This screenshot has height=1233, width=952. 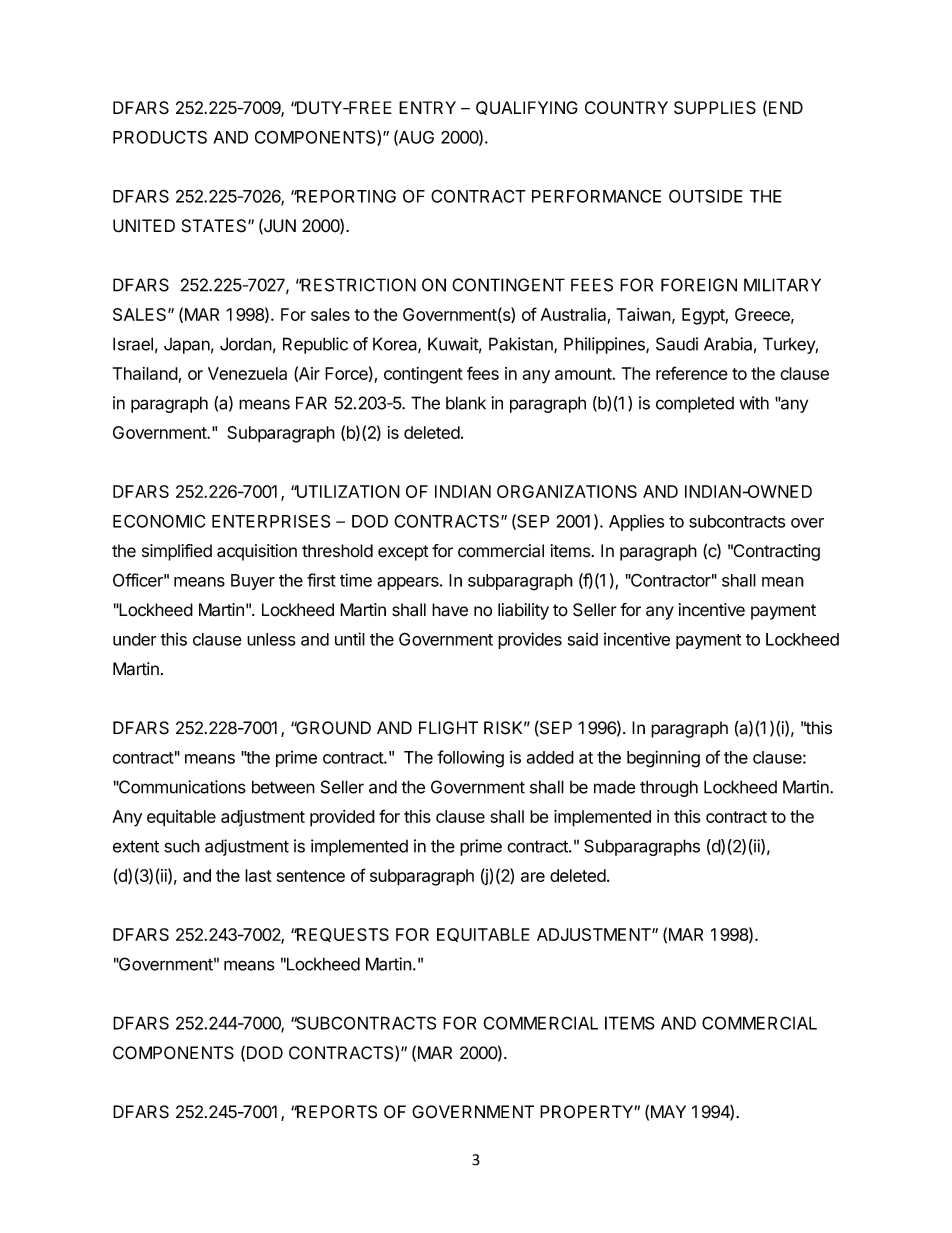 What do you see at coordinates (583, 639) in the screenshot?
I see `said` at bounding box center [583, 639].
